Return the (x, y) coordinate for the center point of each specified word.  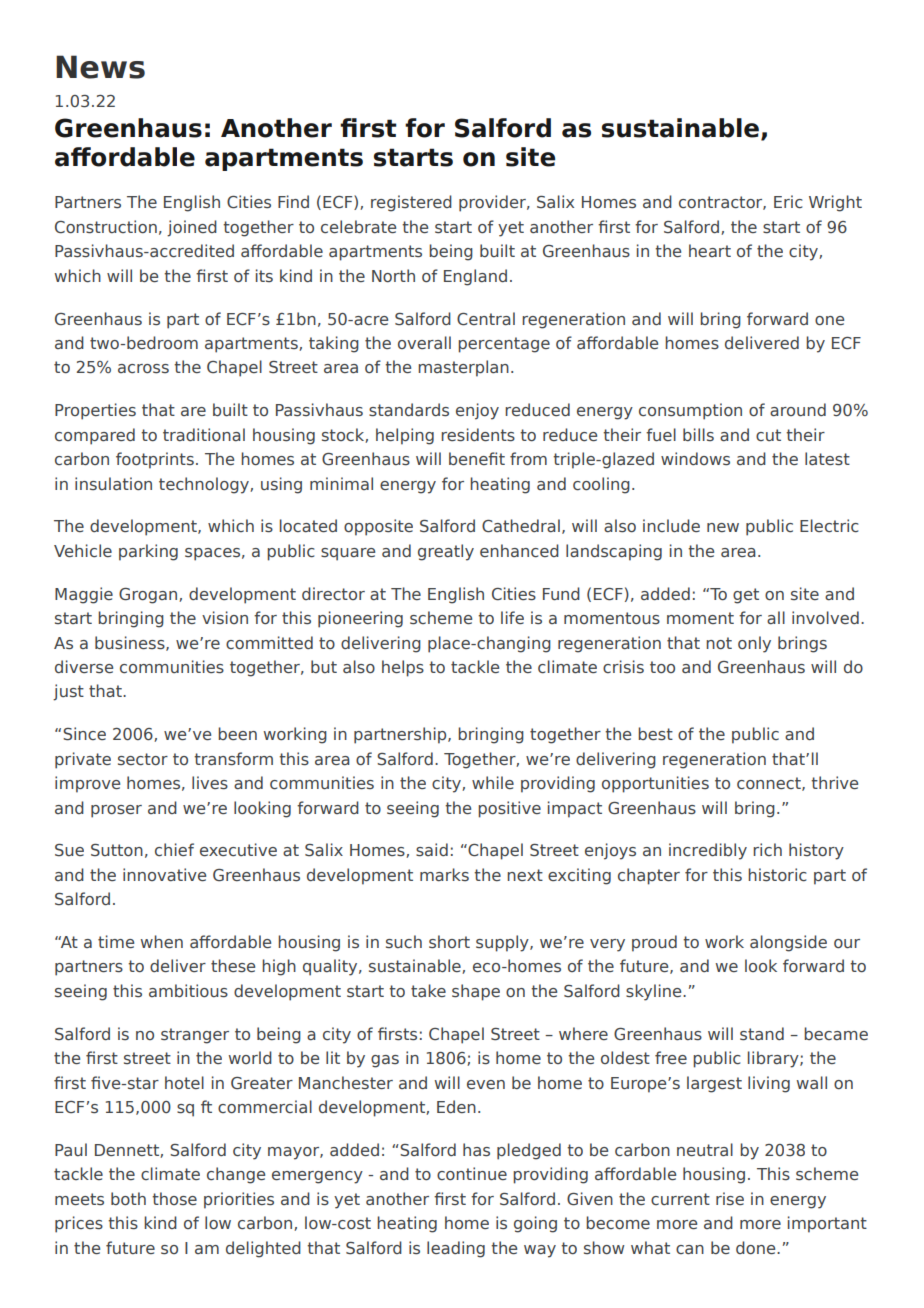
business (131, 643)
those (174, 1198)
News (100, 67)
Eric (788, 202)
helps (403, 668)
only (754, 644)
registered (411, 203)
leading (456, 1249)
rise (730, 1198)
